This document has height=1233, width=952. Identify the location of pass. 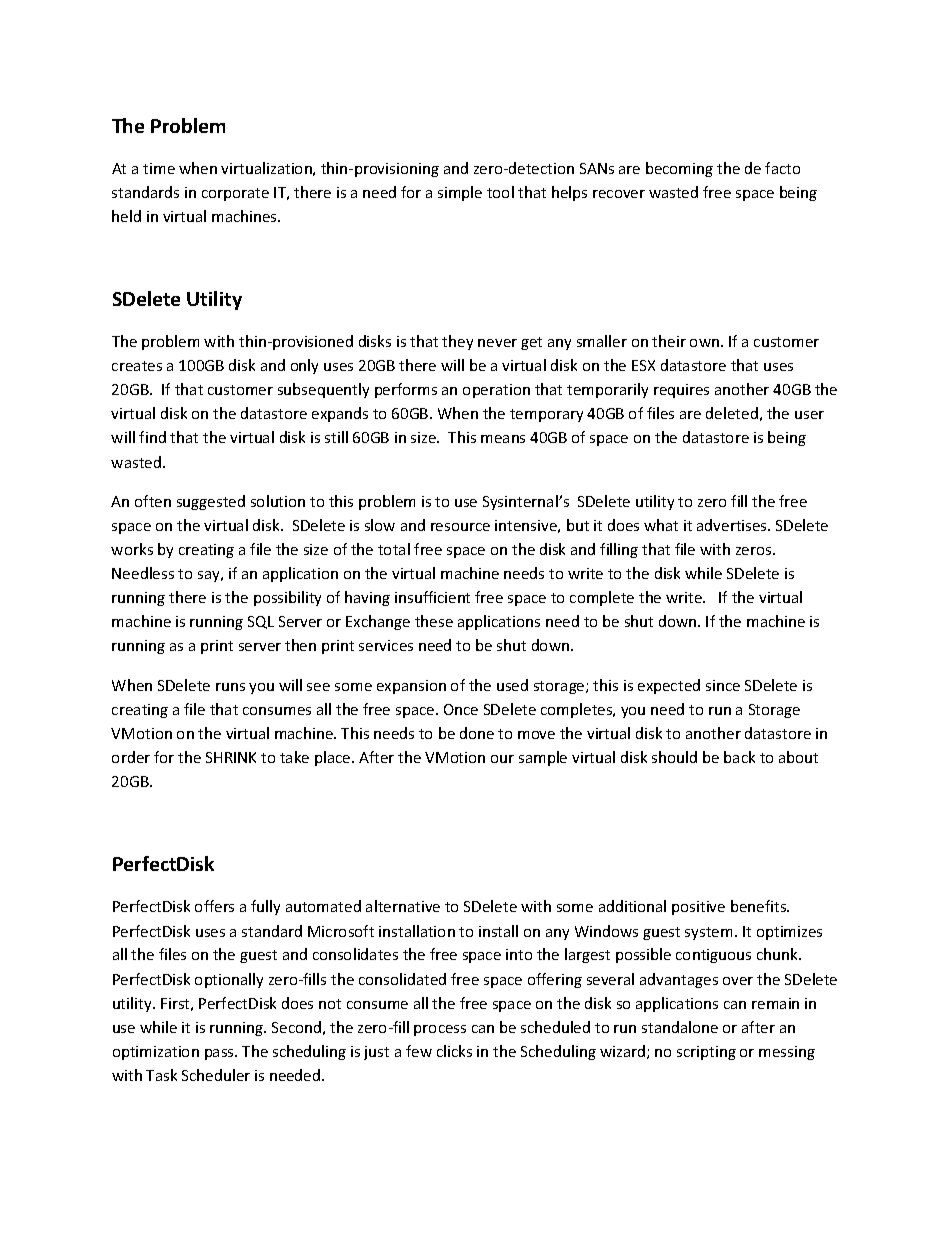
(220, 1054).
